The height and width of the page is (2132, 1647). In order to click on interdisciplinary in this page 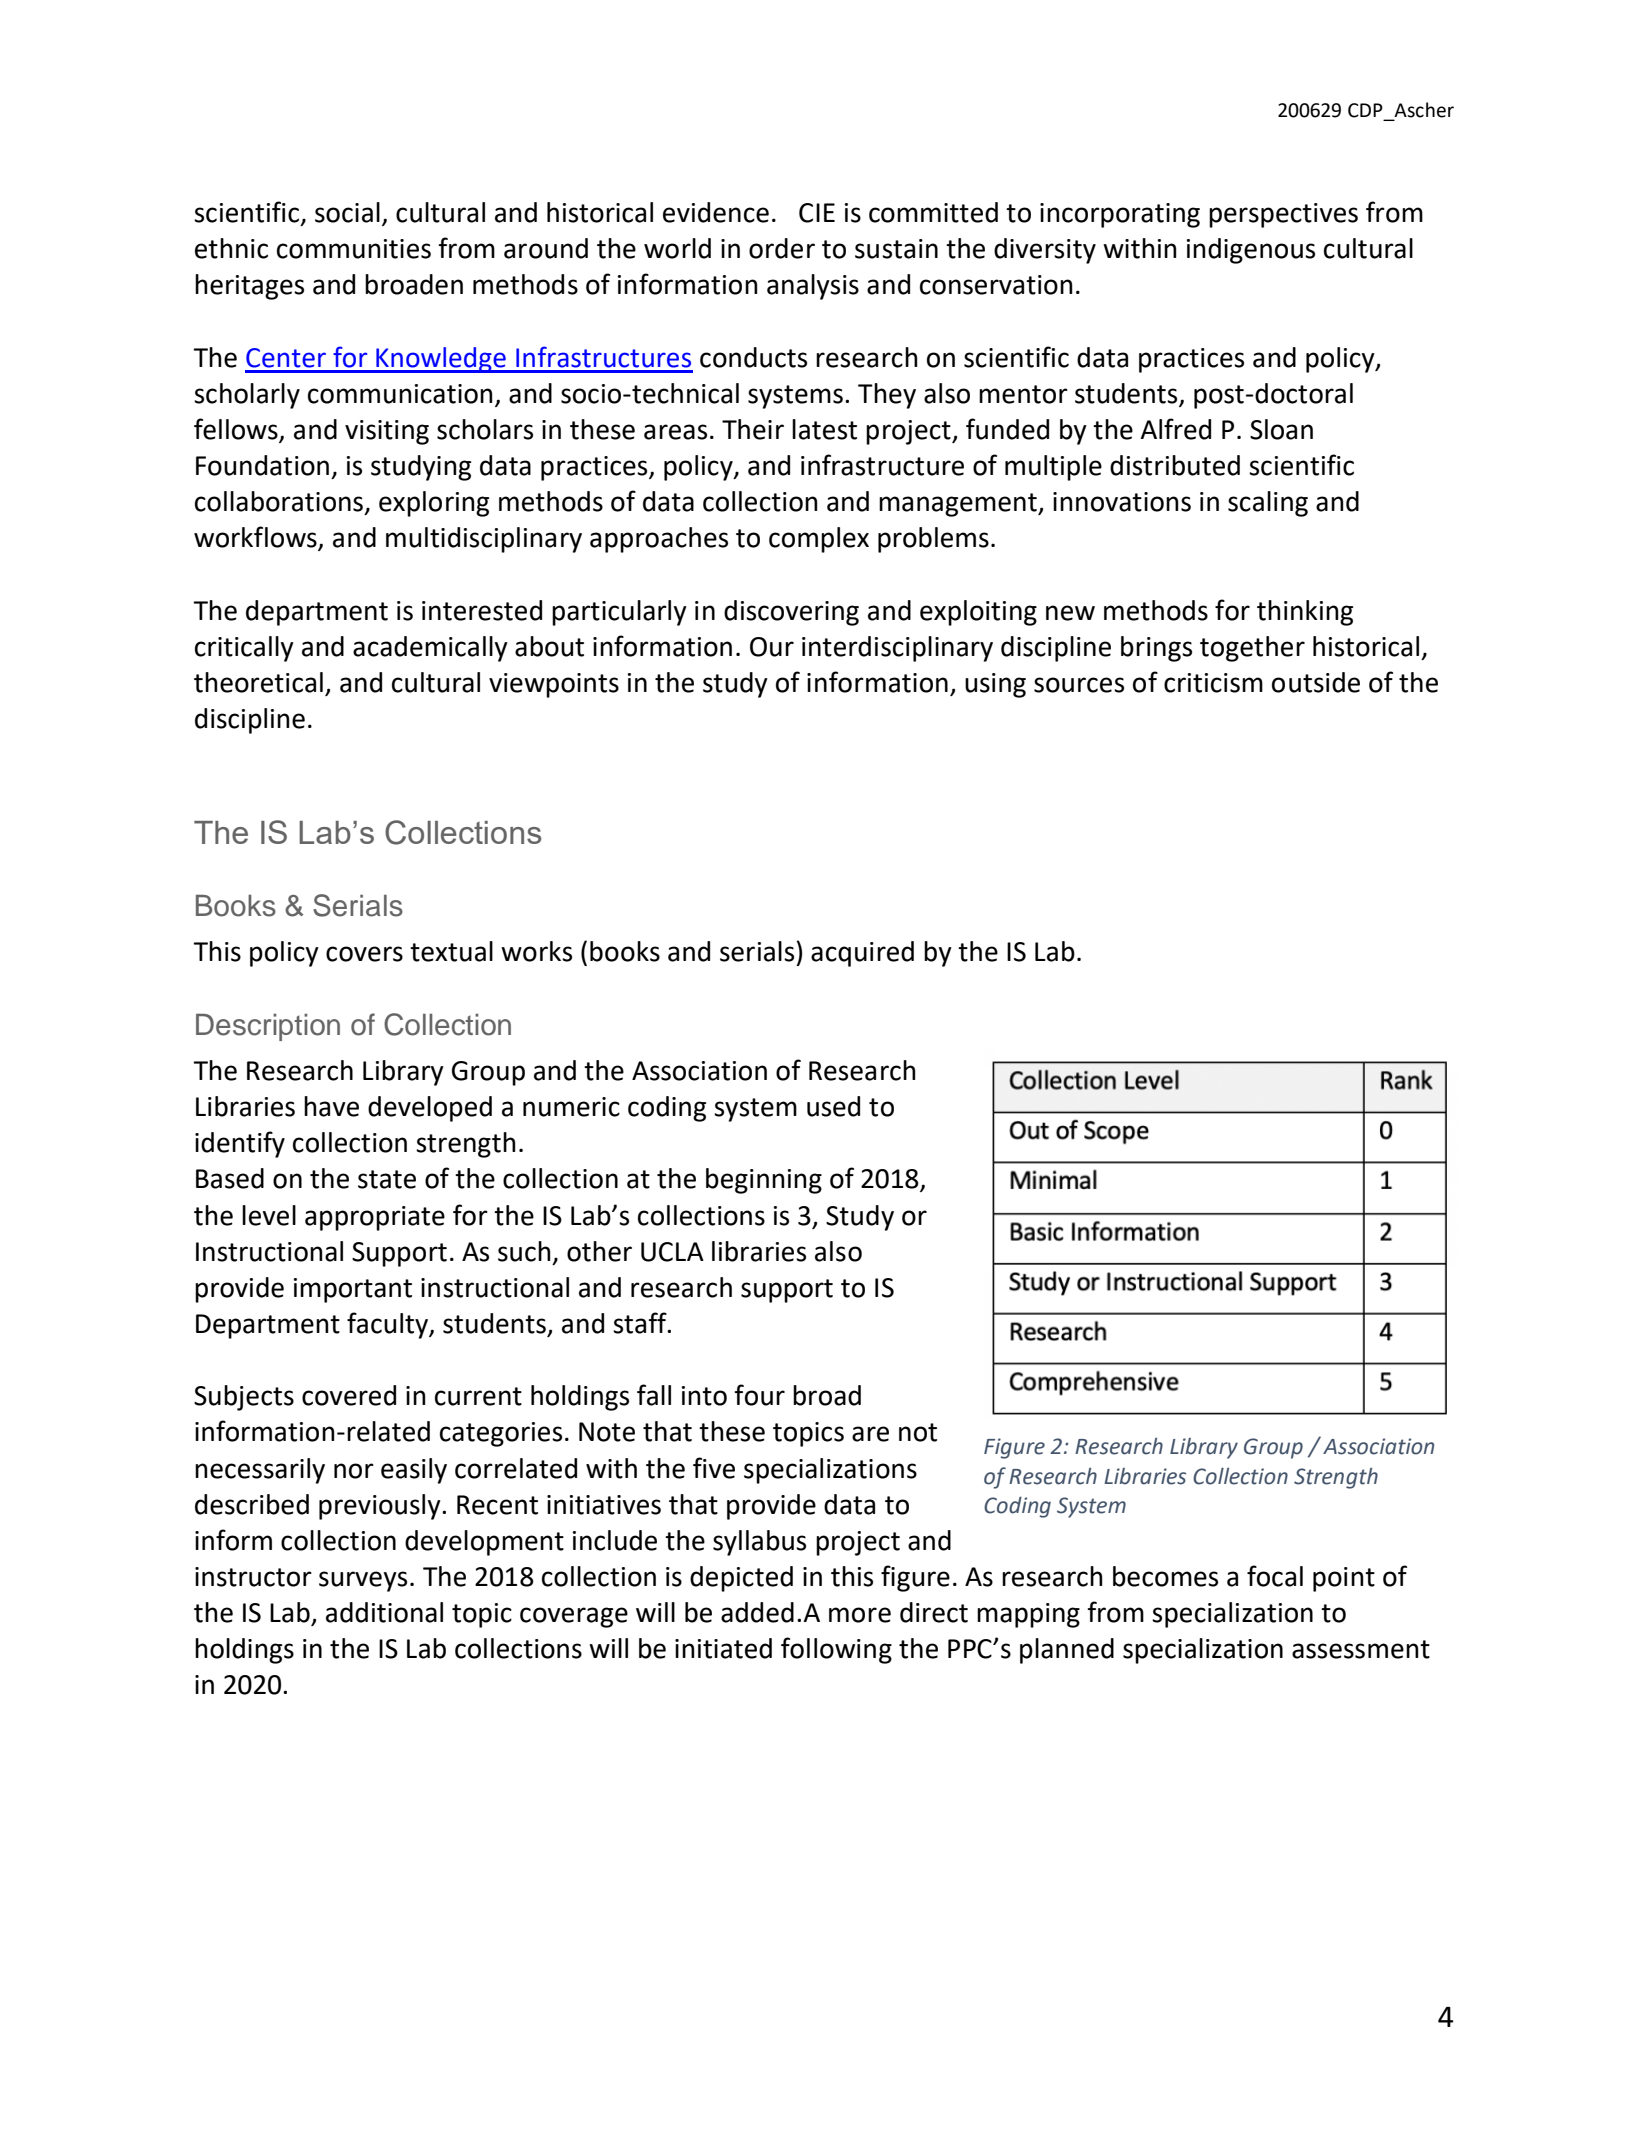, I will do `click(897, 649)`.
